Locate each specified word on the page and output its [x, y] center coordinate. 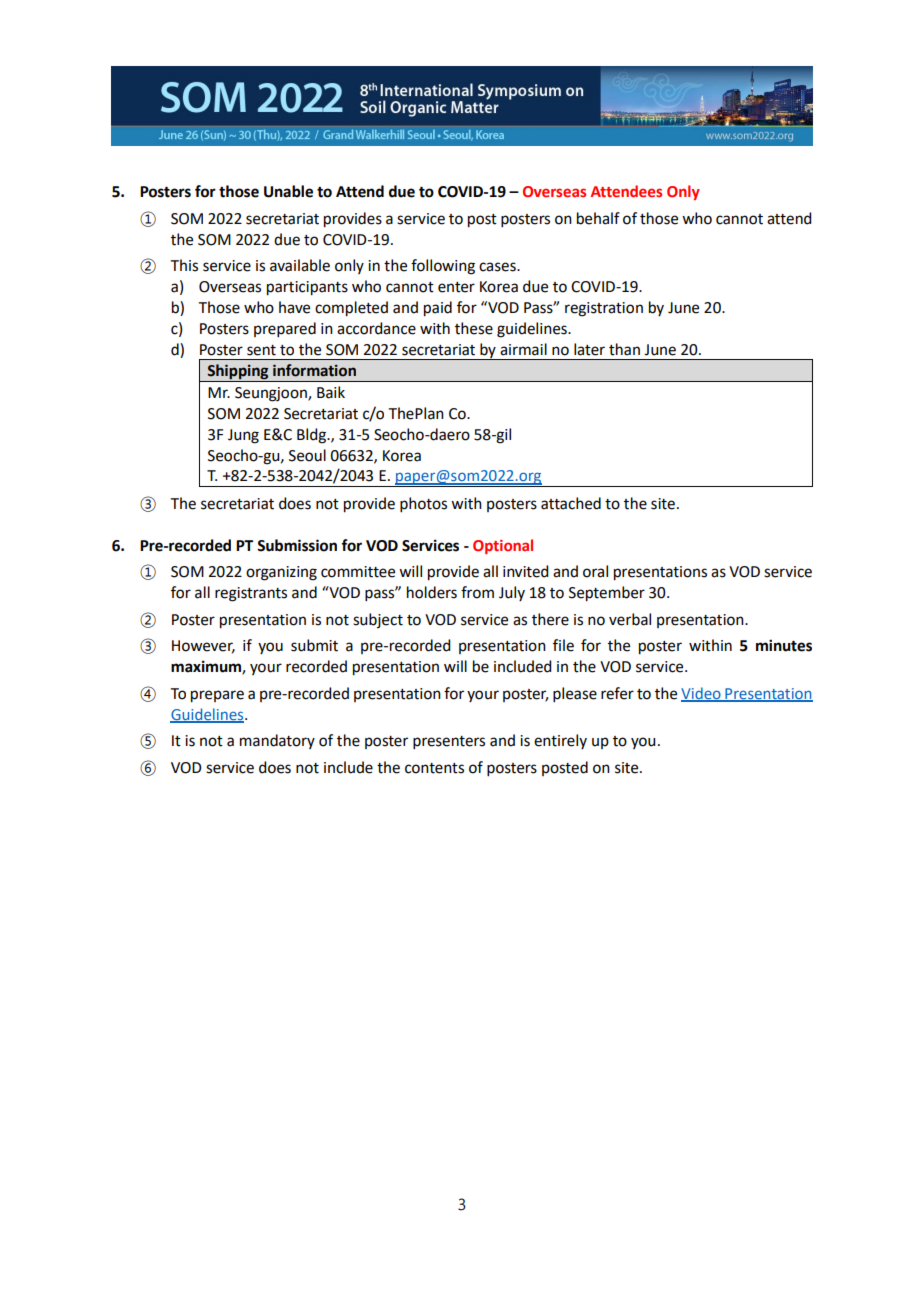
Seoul [307, 455]
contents [434, 768]
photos [423, 504]
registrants [251, 594]
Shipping [238, 373]
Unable [288, 191]
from [477, 592]
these [474, 328]
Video [702, 694]
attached [571, 503]
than [624, 349]
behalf [598, 218]
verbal [630, 619]
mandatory [277, 741]
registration [604, 309]
